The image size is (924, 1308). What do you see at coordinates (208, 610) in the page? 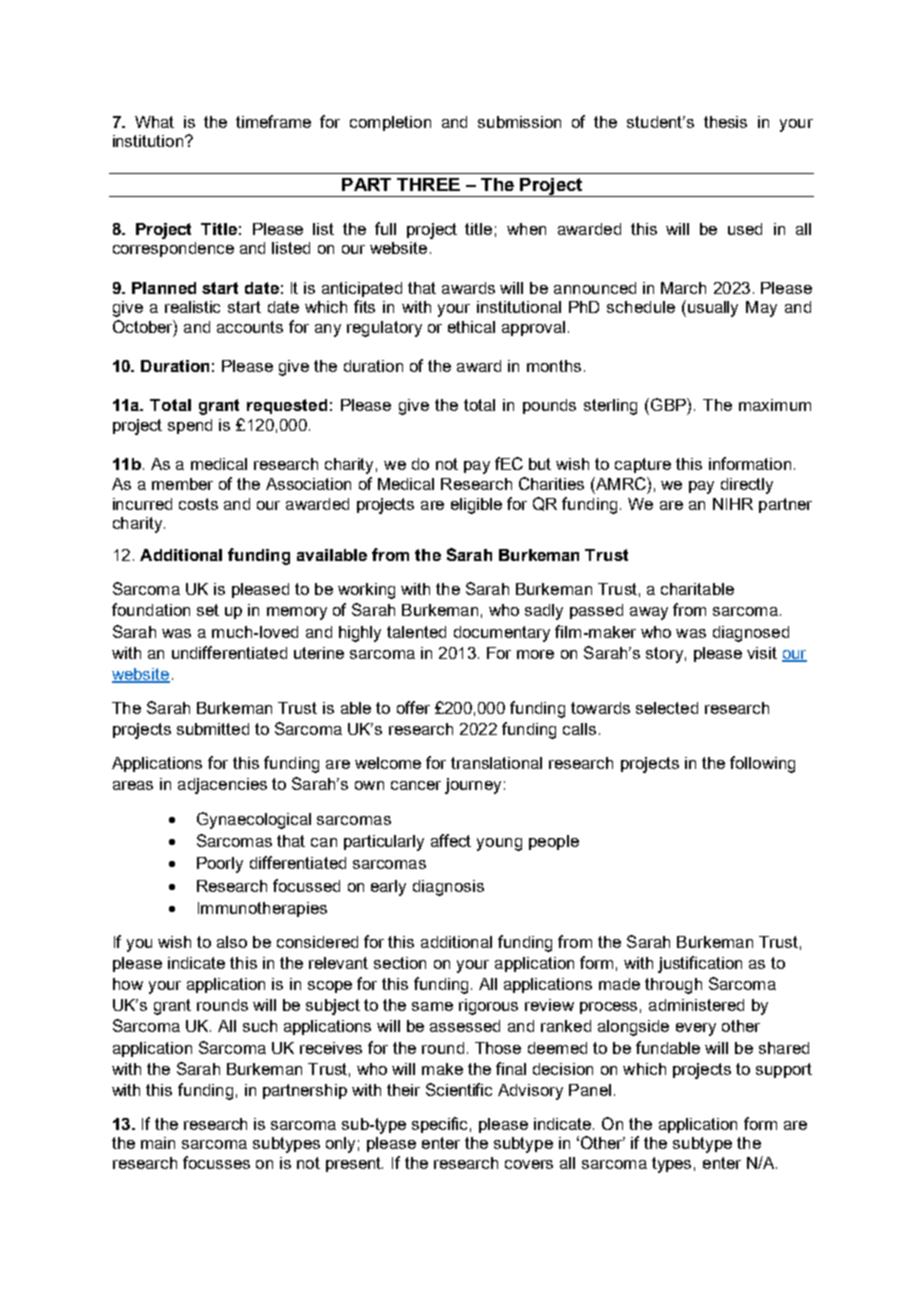
I see `set` at bounding box center [208, 610].
